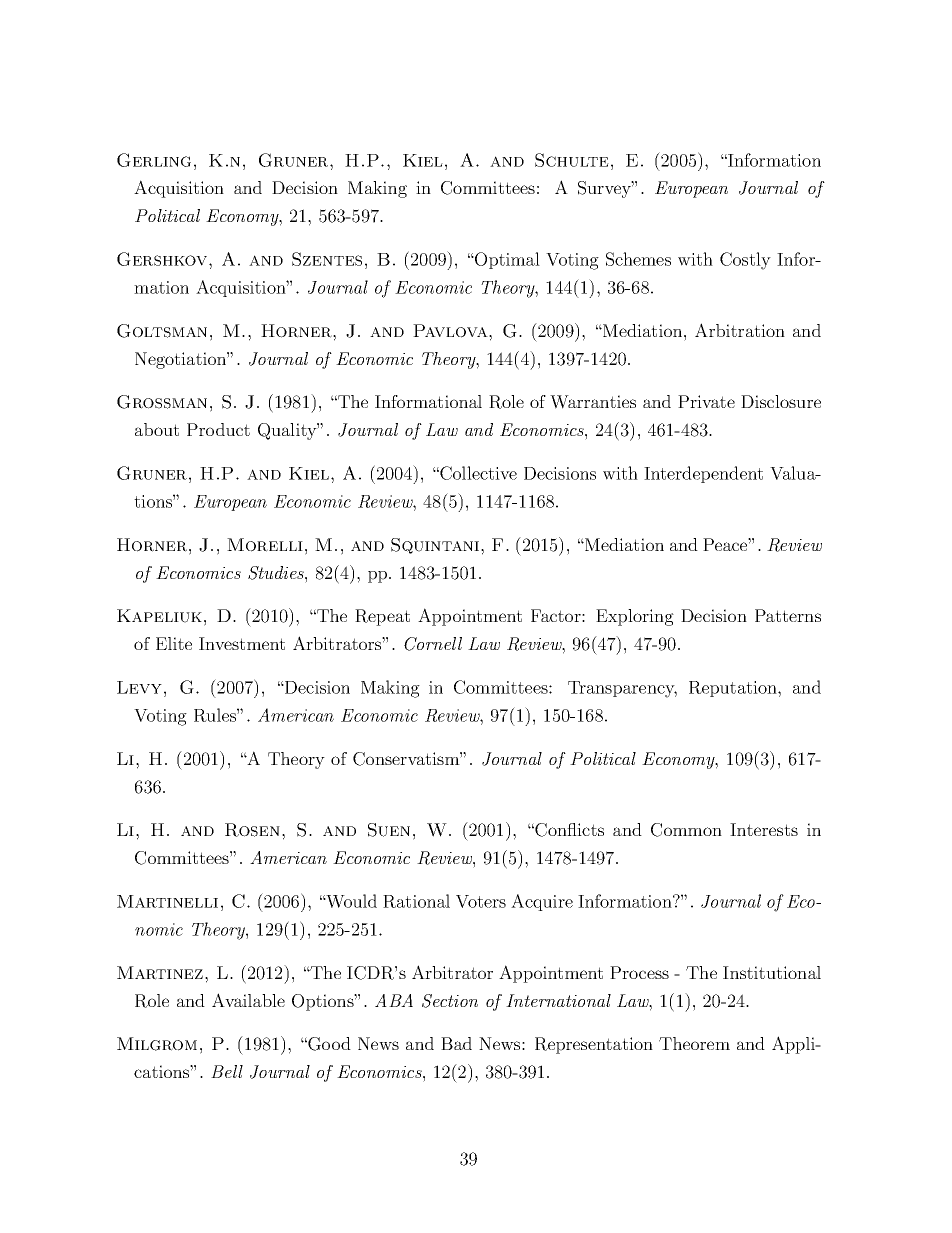  What do you see at coordinates (252, 830) in the screenshot?
I see `Rosen` at bounding box center [252, 830].
